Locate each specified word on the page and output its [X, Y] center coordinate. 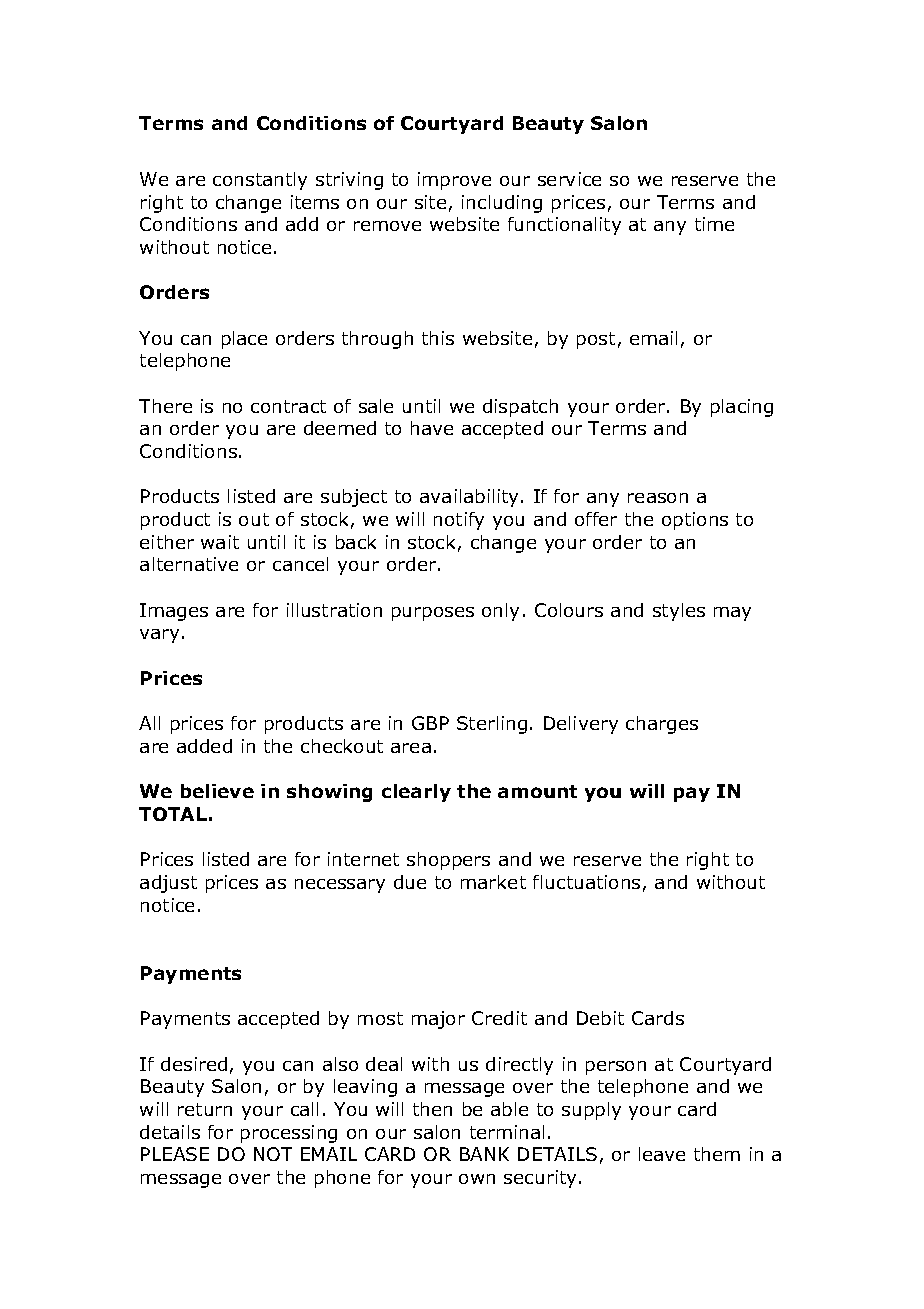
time [714, 224]
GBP [430, 723]
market [493, 882]
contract [288, 406]
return [205, 1109]
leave [662, 1154]
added [204, 746]
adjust [168, 884]
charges [662, 725]
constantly [260, 181]
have [432, 428]
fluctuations [586, 882]
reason [658, 498]
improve [454, 181]
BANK [484, 1154]
